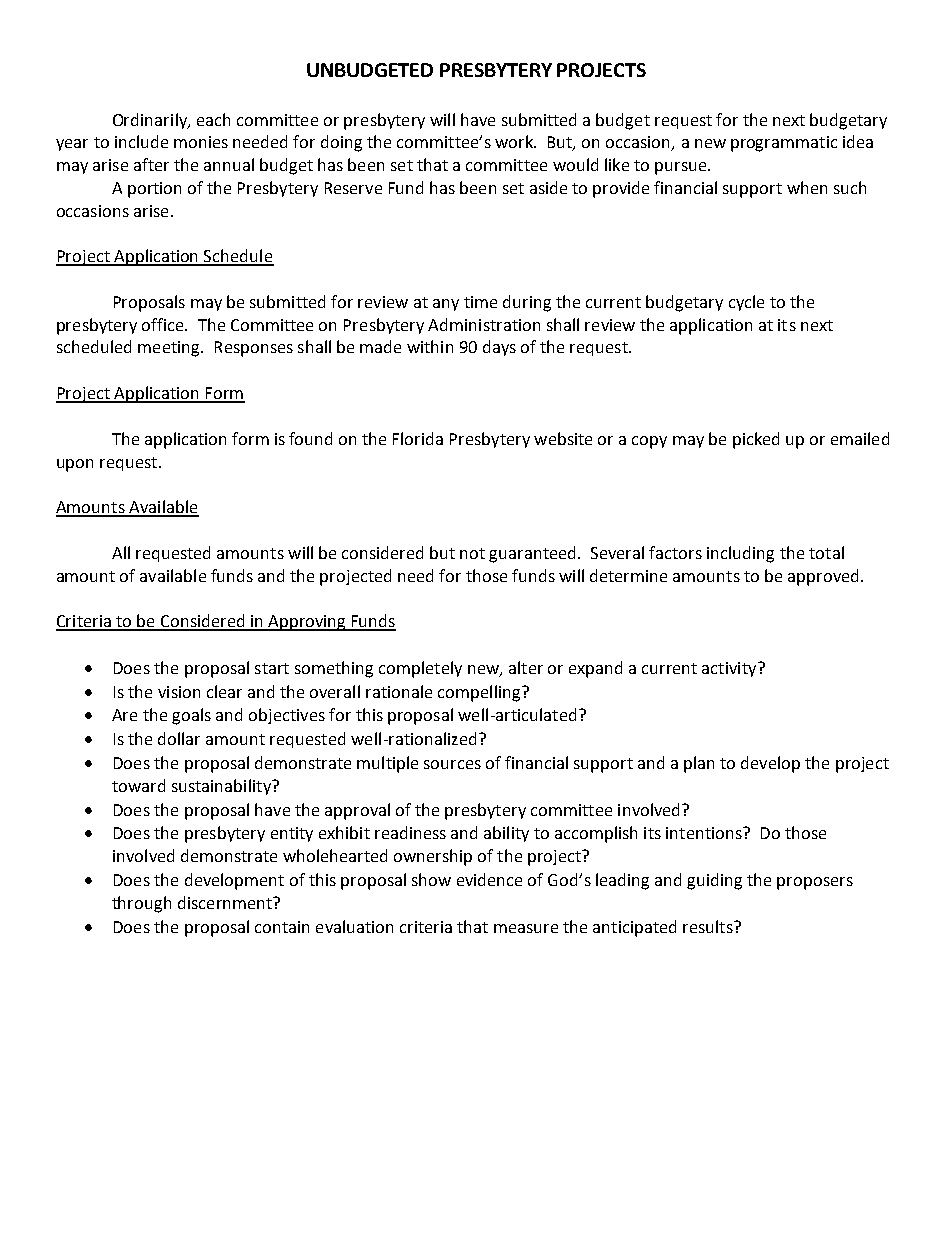  I want to click on upon, so click(75, 465).
